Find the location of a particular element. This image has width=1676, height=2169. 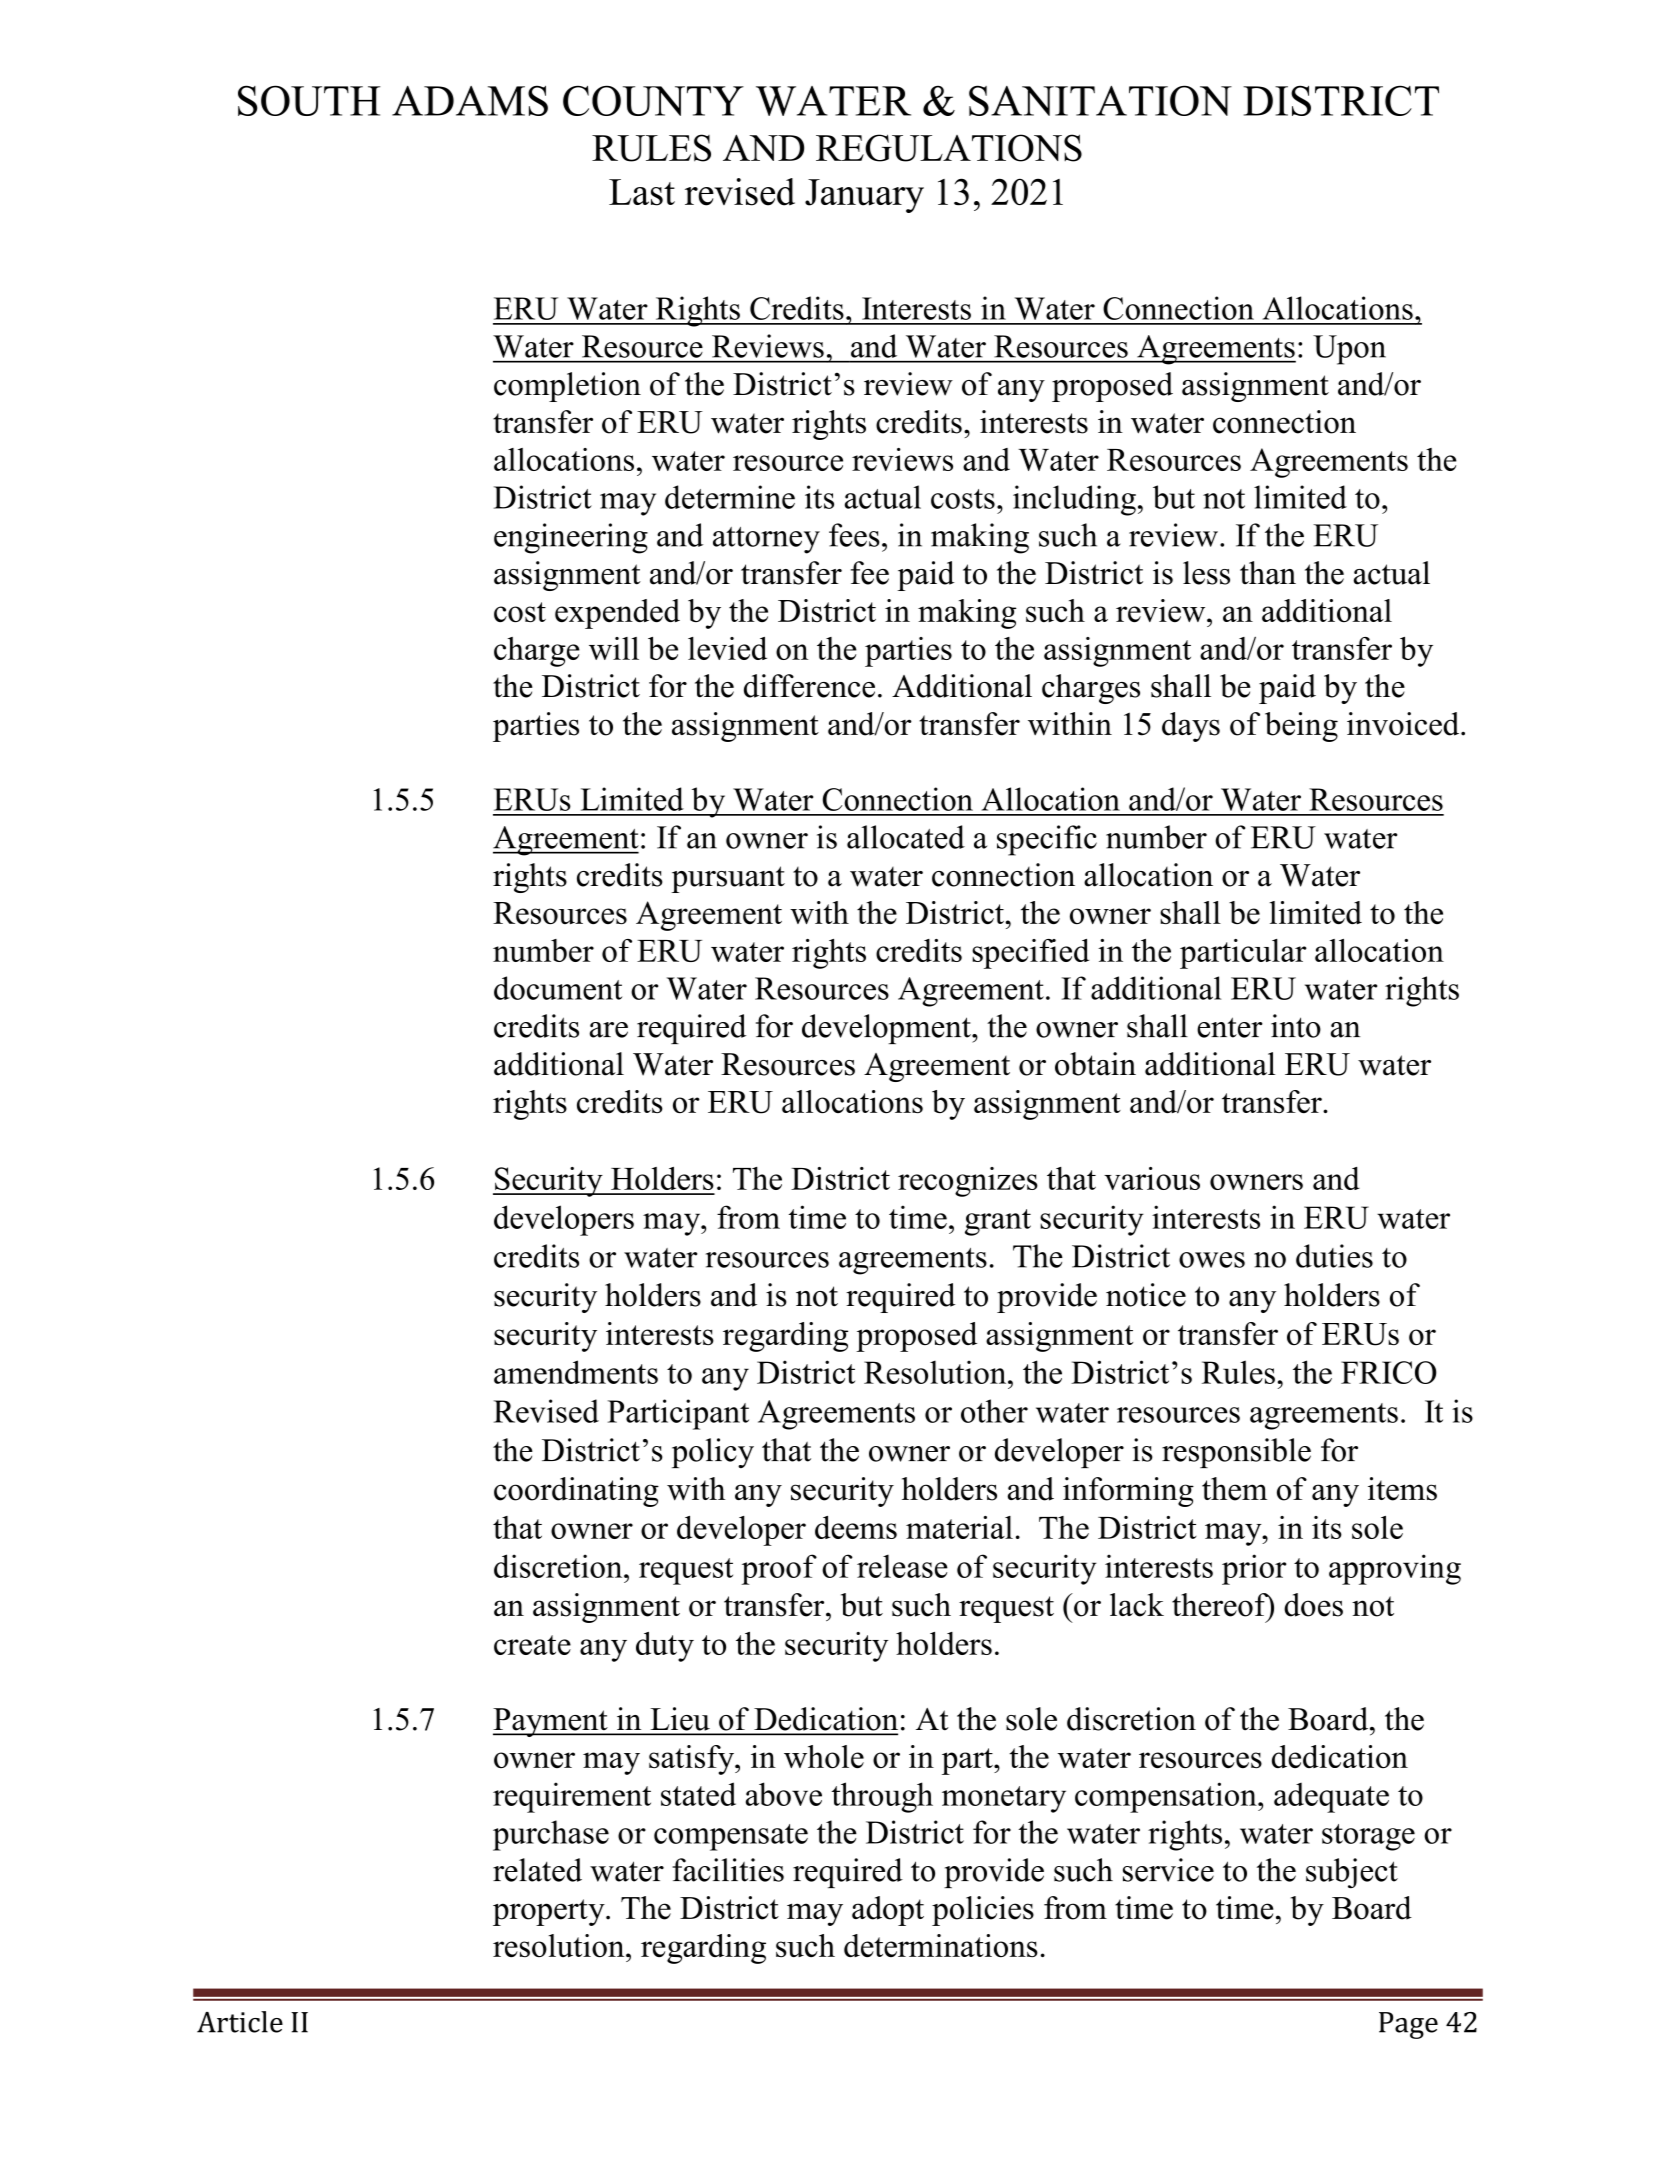

amendments is located at coordinates (576, 1372).
